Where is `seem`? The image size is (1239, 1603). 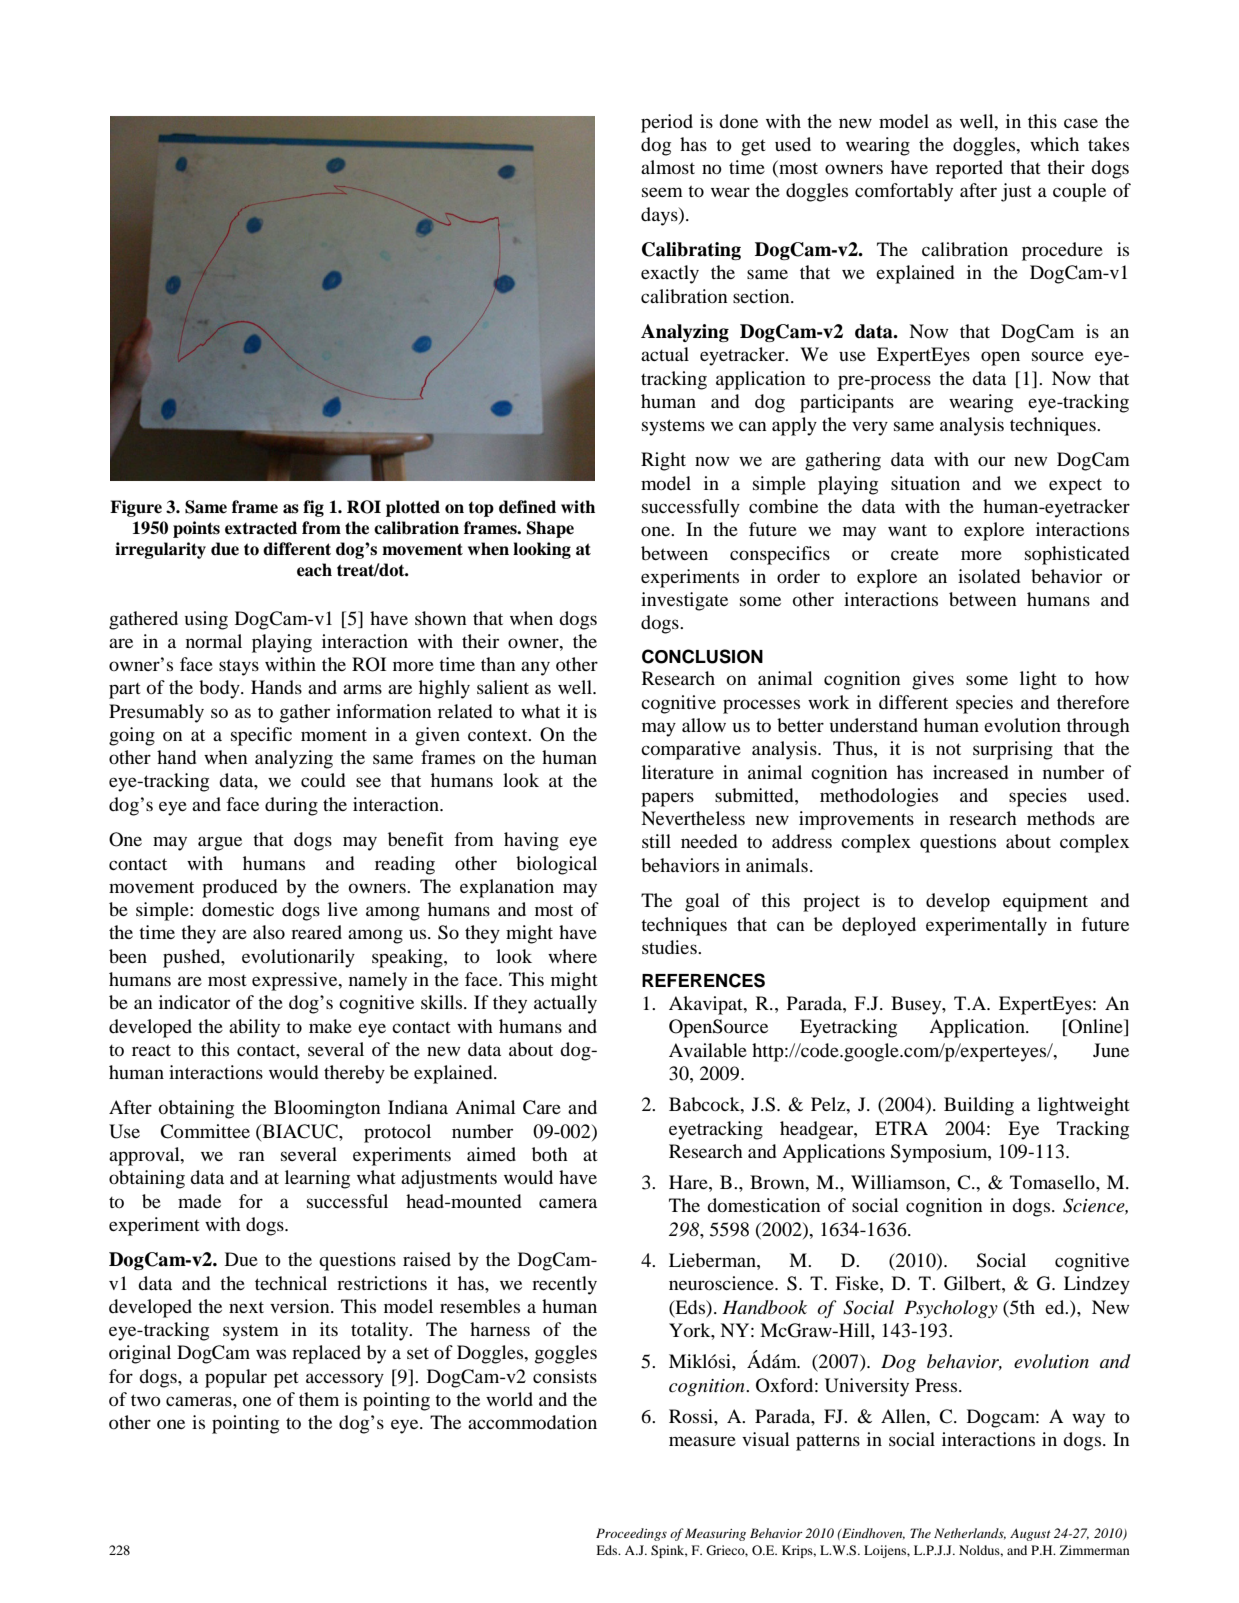 seem is located at coordinates (662, 192).
